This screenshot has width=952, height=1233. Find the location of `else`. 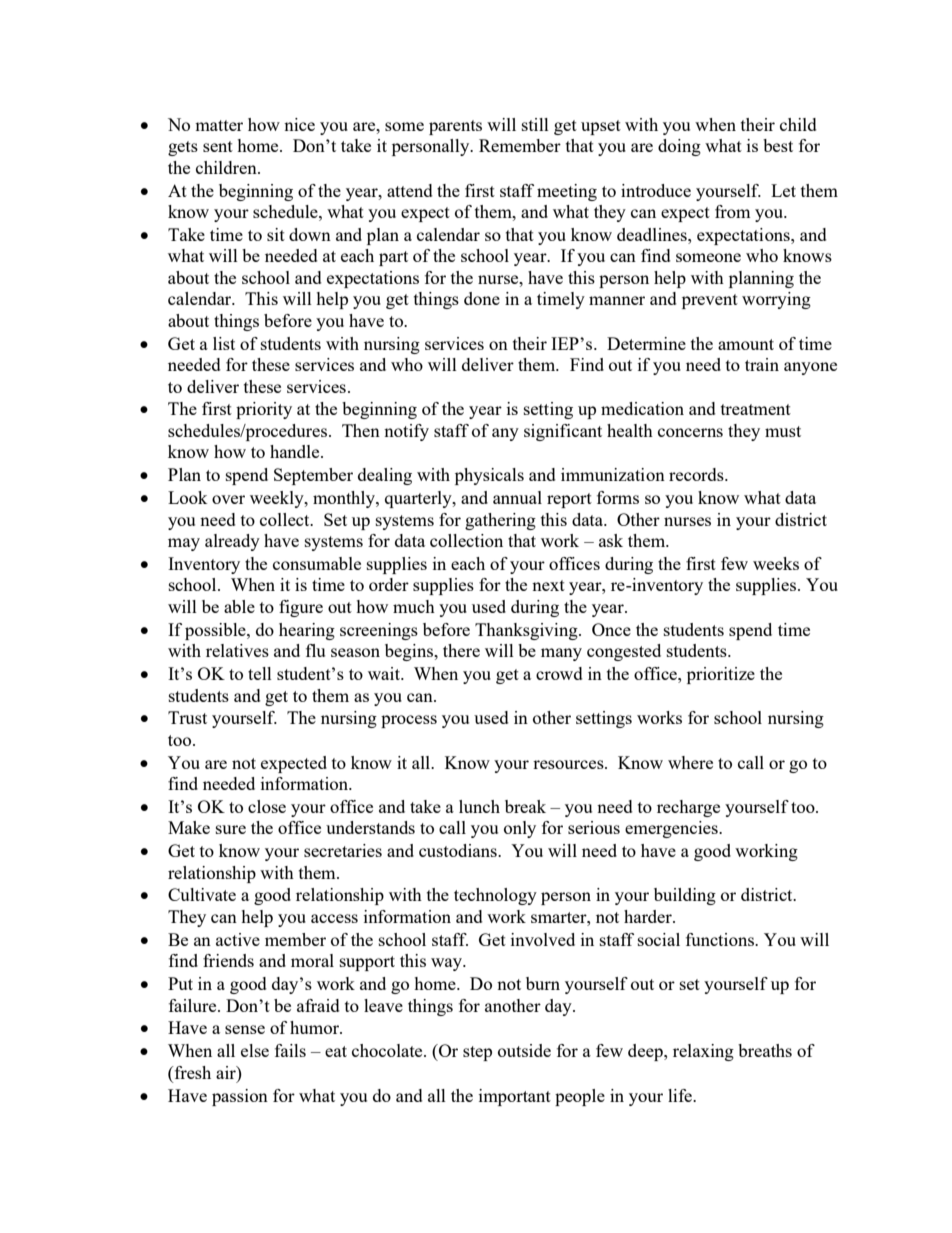

else is located at coordinates (255, 1050).
